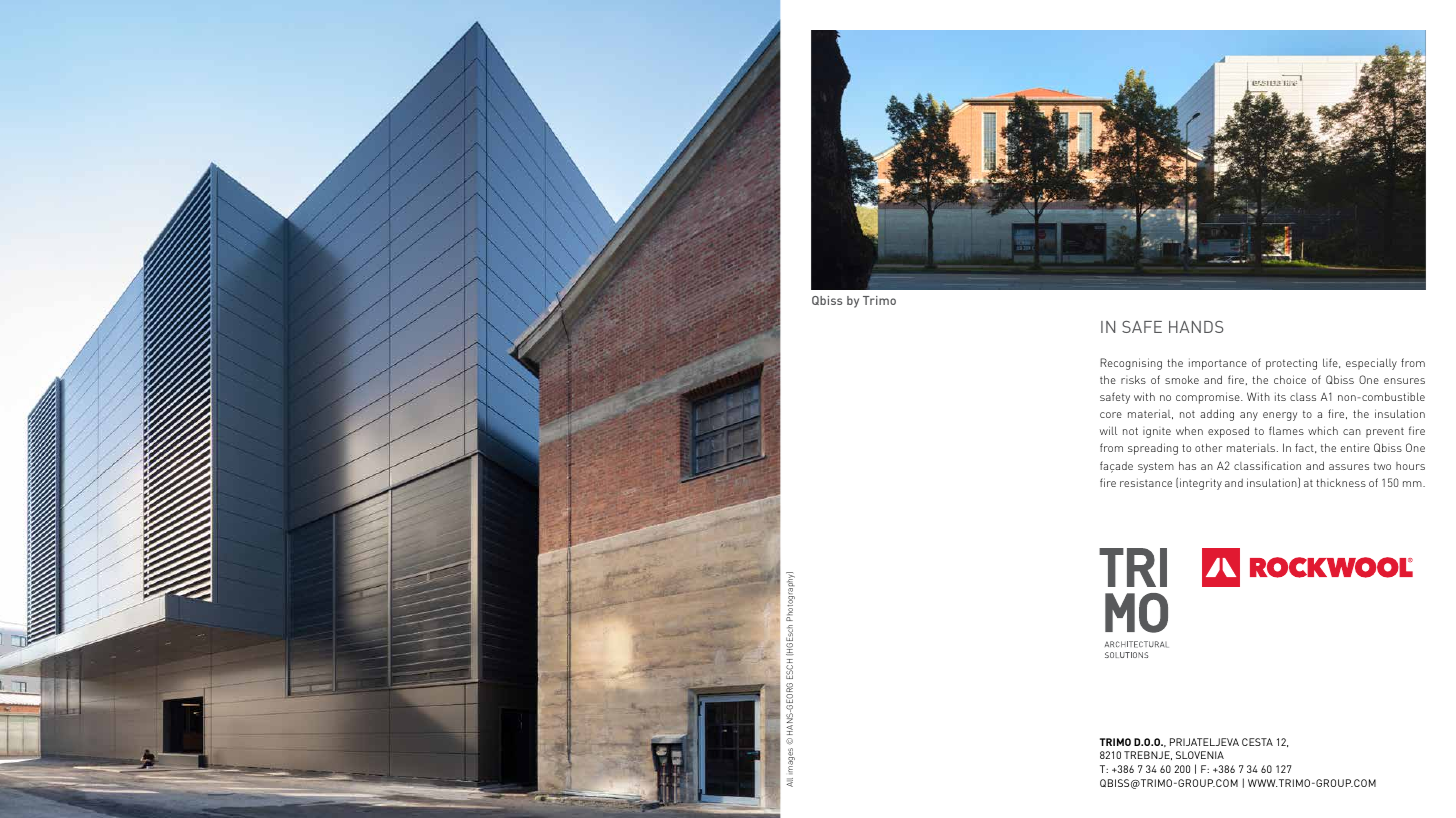 This screenshot has width=1456, height=818. Describe the element at coordinates (1131, 364) in the screenshot. I see `Recognising` at that location.
